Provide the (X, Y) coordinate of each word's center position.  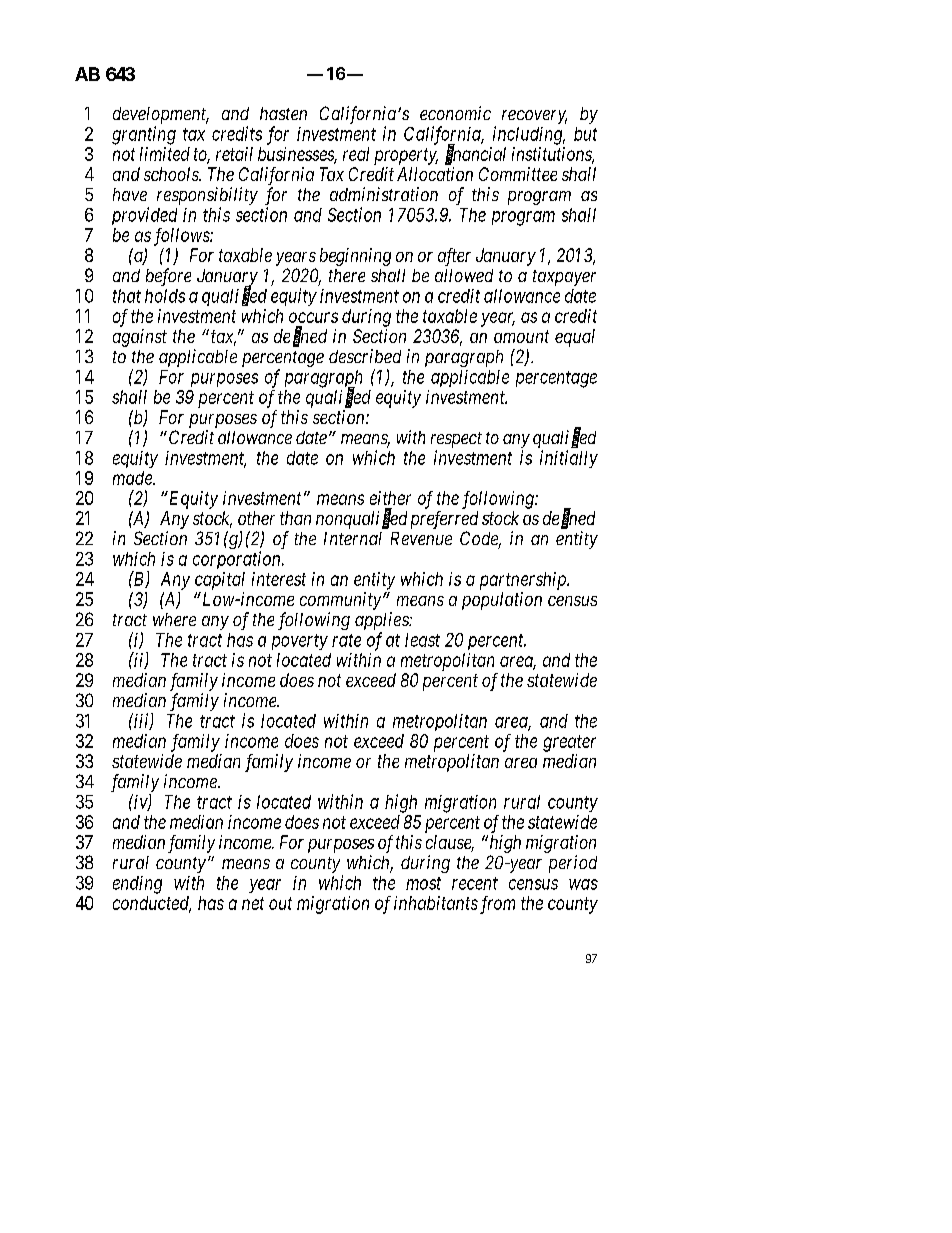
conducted (152, 904)
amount (521, 336)
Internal (353, 538)
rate (346, 640)
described (365, 356)
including (529, 135)
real (356, 154)
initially (569, 459)
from (497, 905)
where (174, 619)
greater (569, 743)
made (133, 478)
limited (165, 154)
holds (165, 296)
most (423, 883)
